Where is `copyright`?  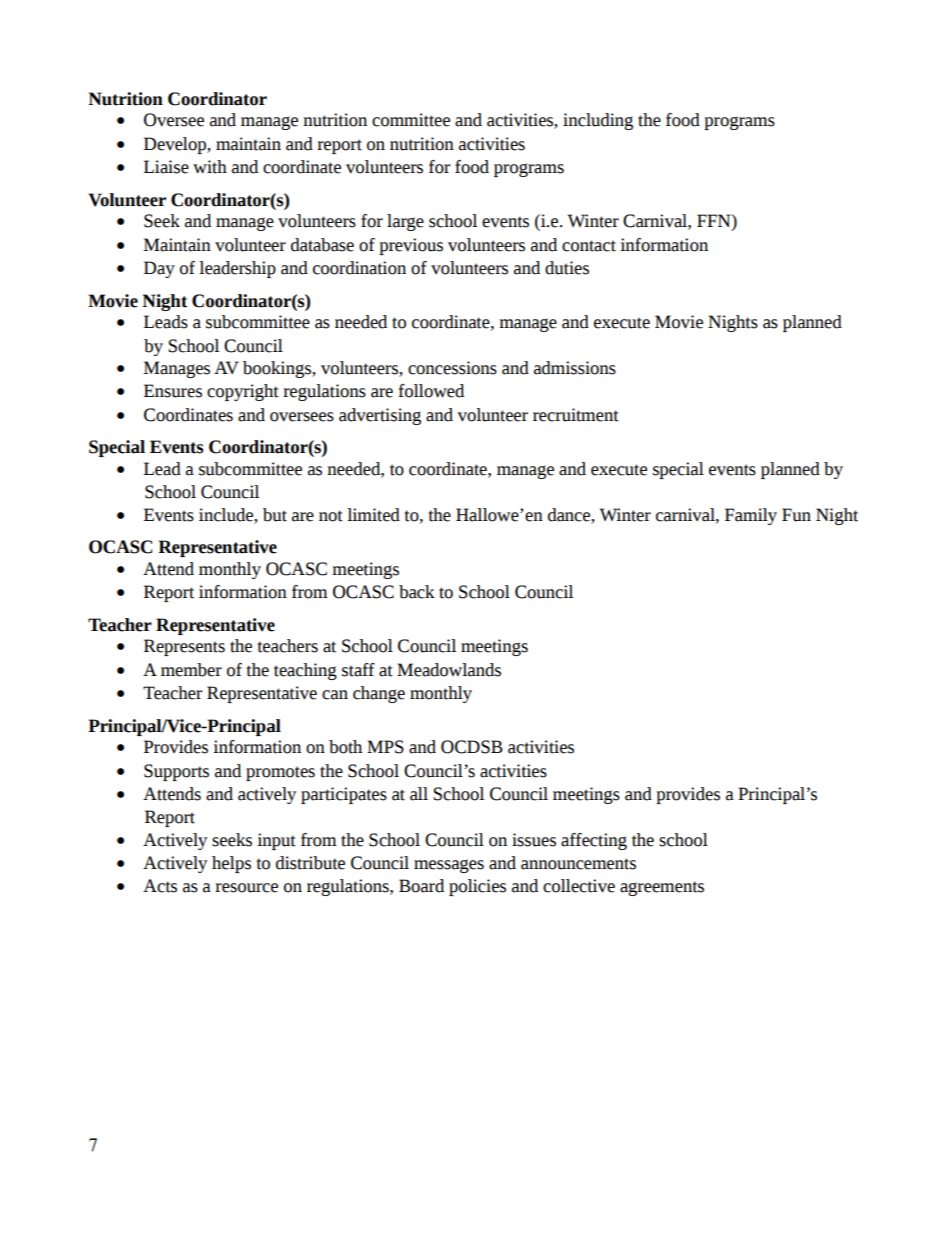 copyright is located at coordinates (243, 392).
